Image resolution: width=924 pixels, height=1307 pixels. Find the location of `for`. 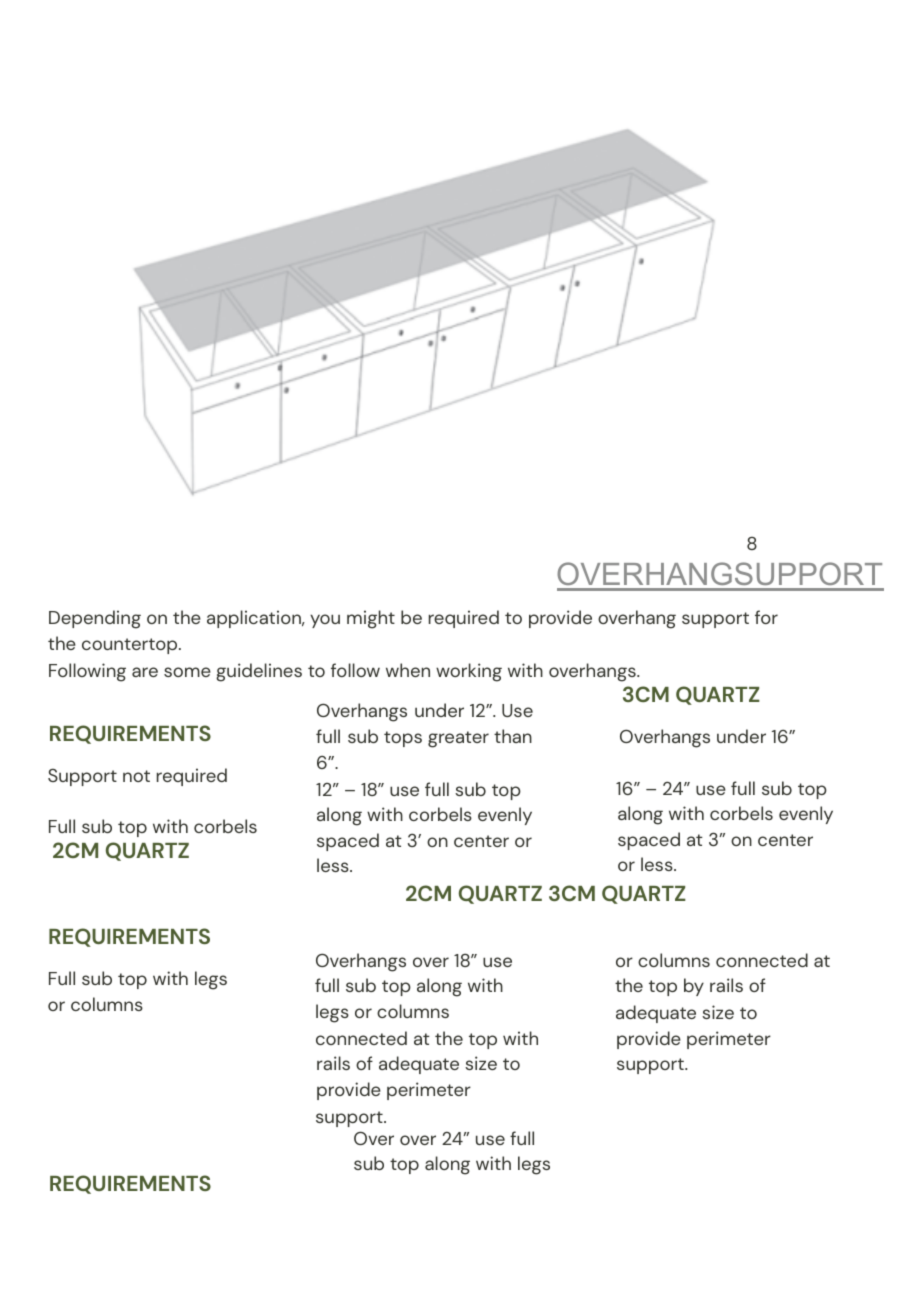

for is located at coordinates (766, 617).
